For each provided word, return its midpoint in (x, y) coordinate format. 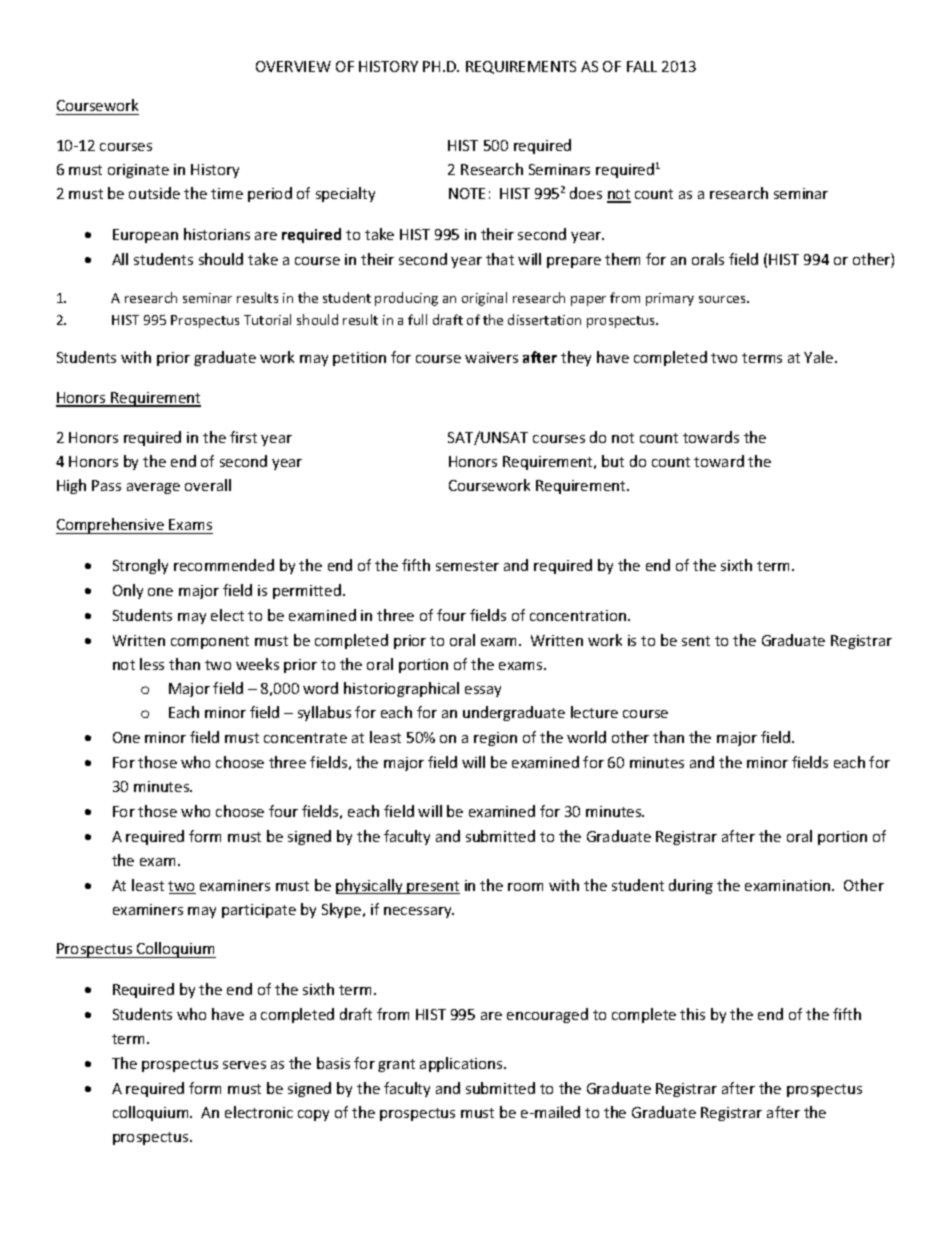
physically (370, 886)
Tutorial (267, 319)
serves (244, 1065)
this (692, 1014)
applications (462, 1064)
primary (670, 299)
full (417, 319)
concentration (578, 615)
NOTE (467, 193)
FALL (642, 66)
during (691, 886)
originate (138, 171)
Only (128, 591)
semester (467, 566)
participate (259, 911)
